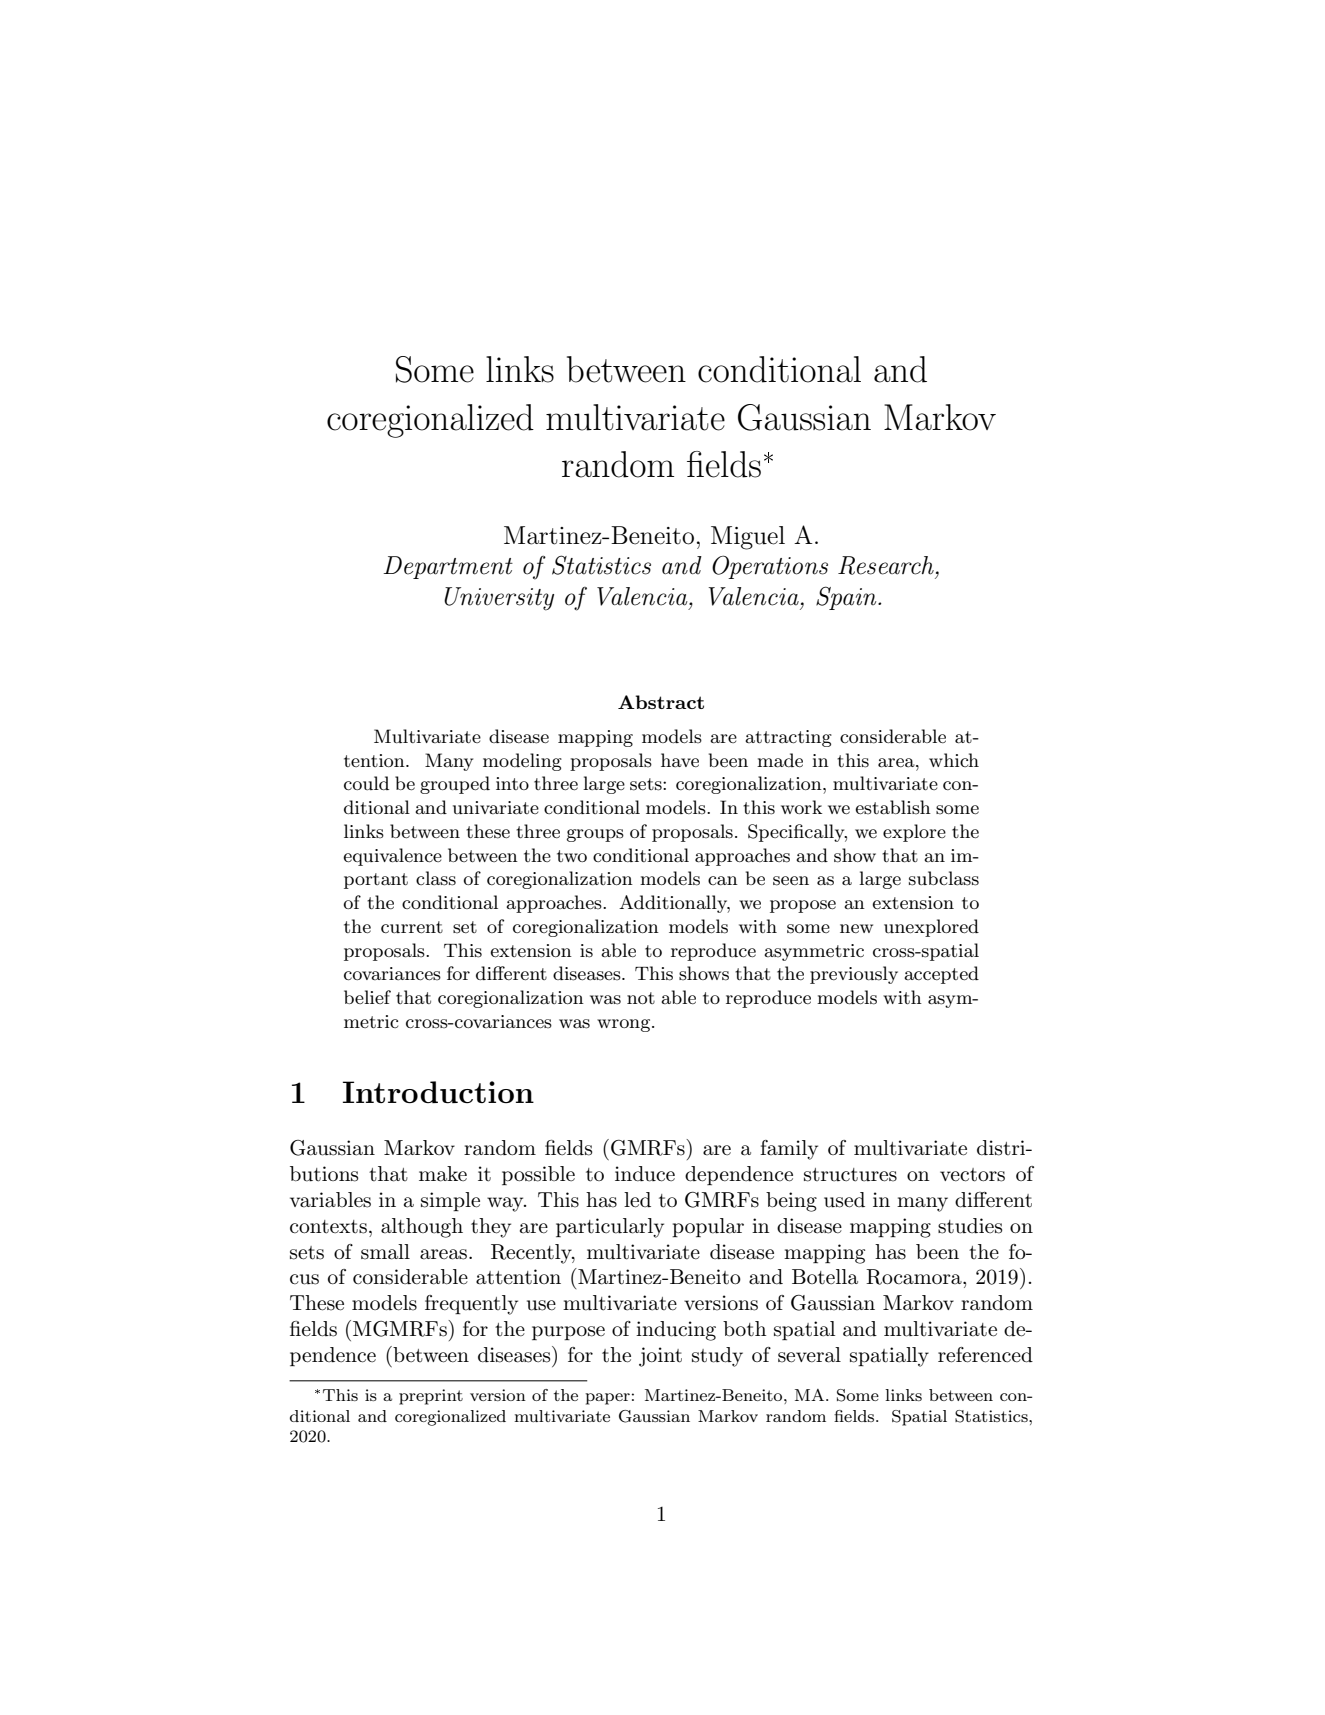  Describe the element at coordinates (625, 1025) in the document. I see `wrong` at that location.
